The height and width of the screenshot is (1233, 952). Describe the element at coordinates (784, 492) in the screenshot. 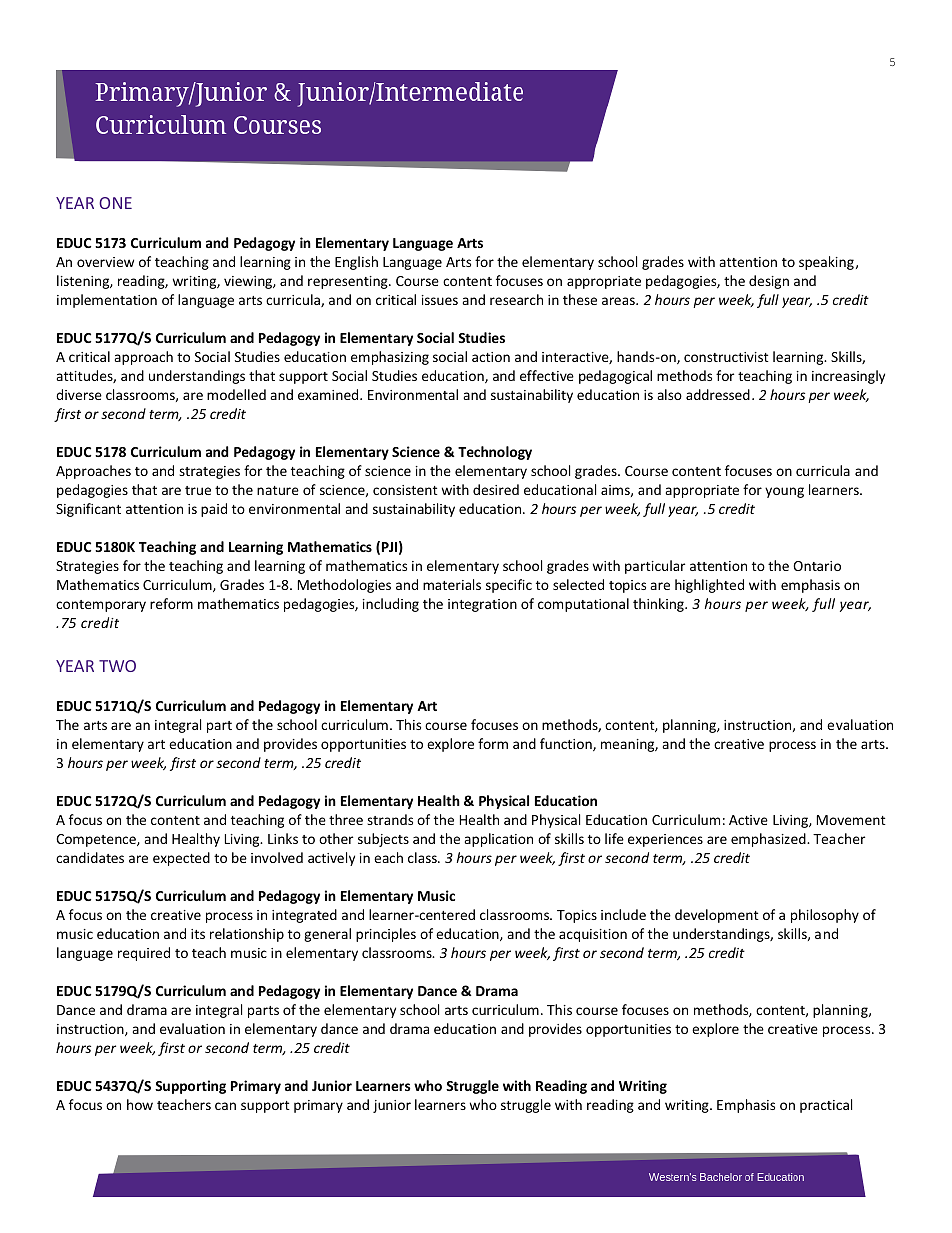

I see `young` at that location.
